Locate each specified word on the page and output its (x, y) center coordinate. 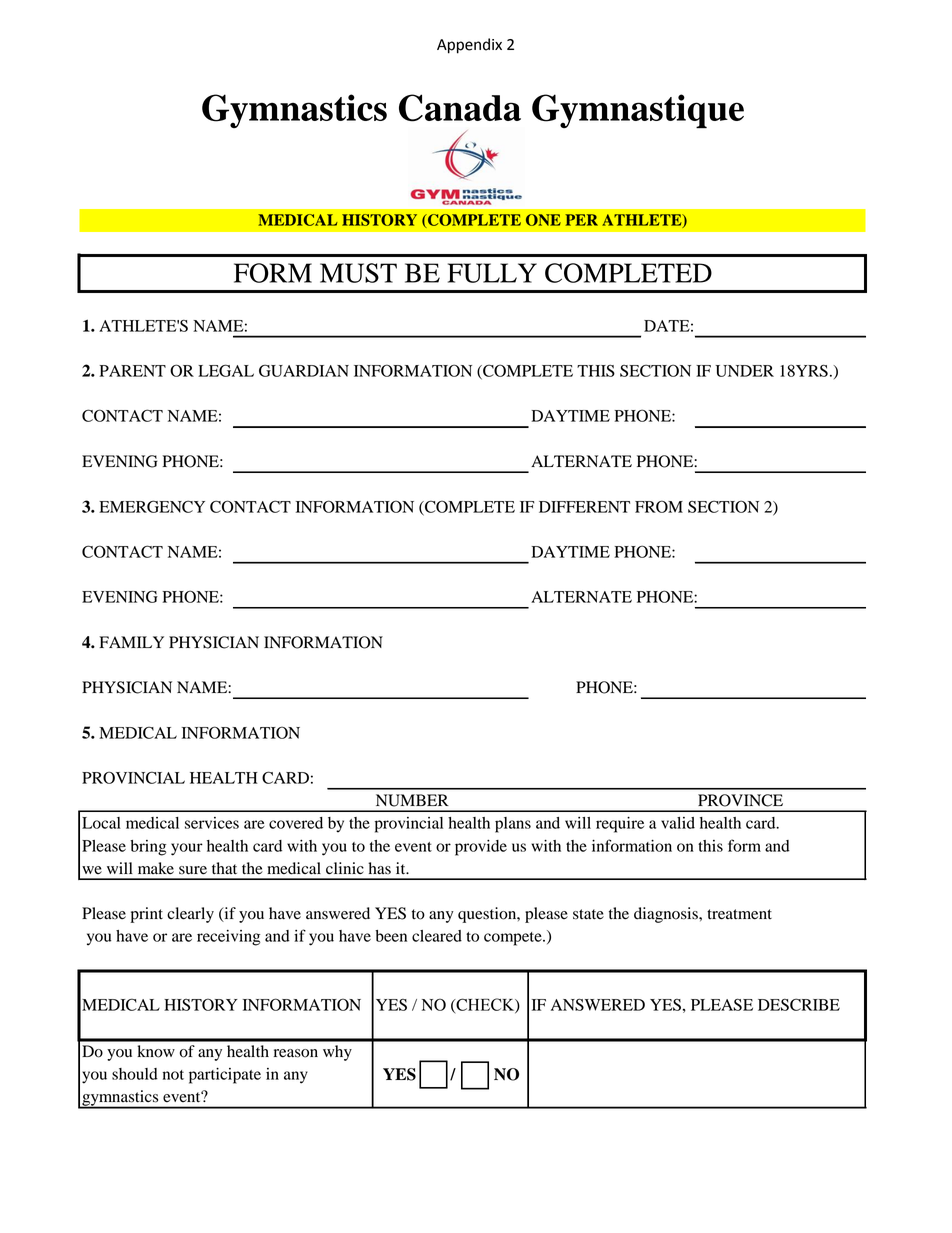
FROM (659, 506)
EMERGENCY (152, 506)
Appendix (469, 46)
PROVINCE (740, 800)
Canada (460, 108)
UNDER (744, 371)
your (187, 849)
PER (581, 220)
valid (678, 823)
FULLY (492, 273)
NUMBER (412, 800)
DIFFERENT (584, 507)
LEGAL (226, 370)
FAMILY (131, 642)
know (156, 1051)
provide (481, 848)
